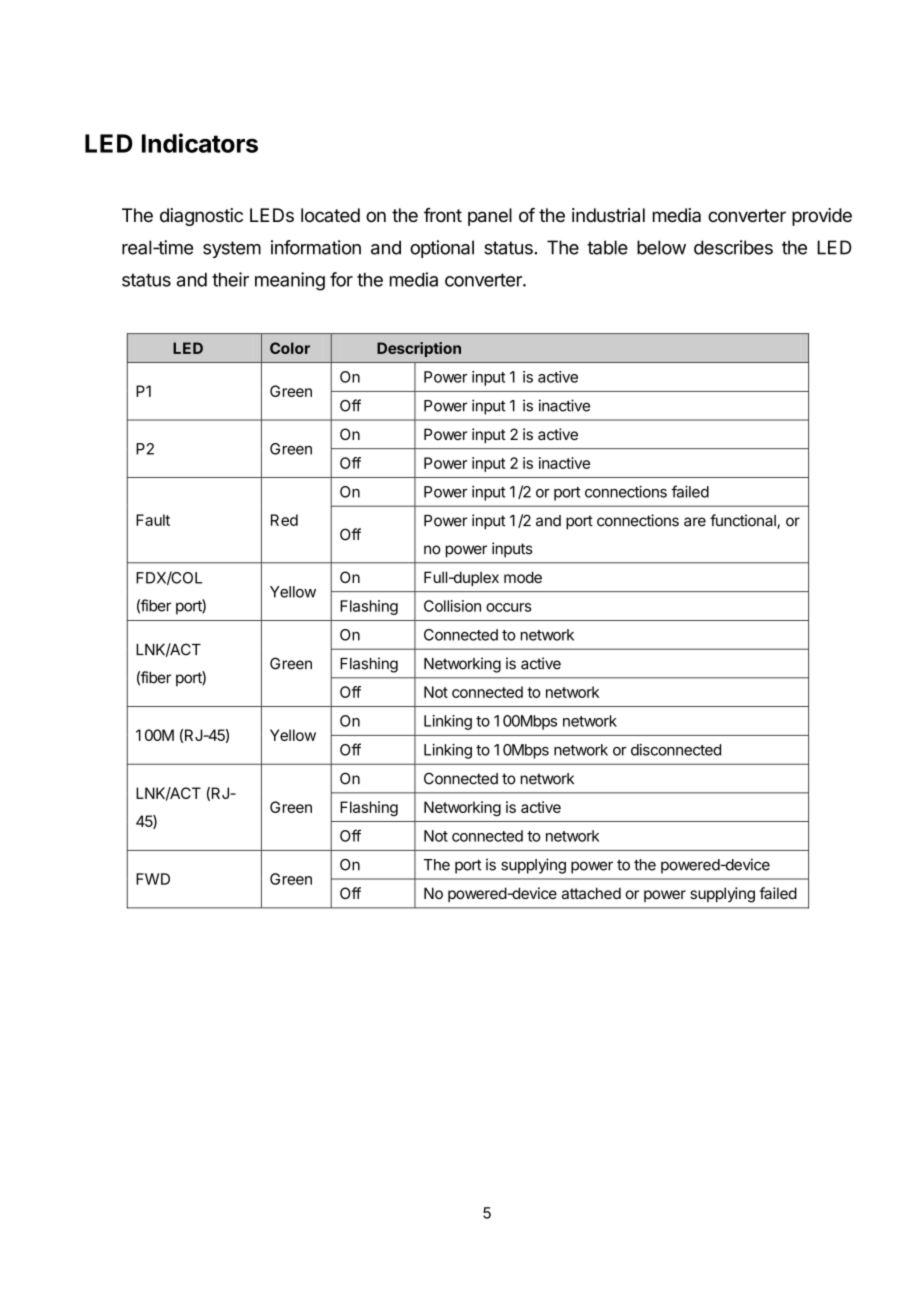 This screenshot has width=924, height=1308. What do you see at coordinates (153, 879) in the screenshot?
I see `FWD` at bounding box center [153, 879].
